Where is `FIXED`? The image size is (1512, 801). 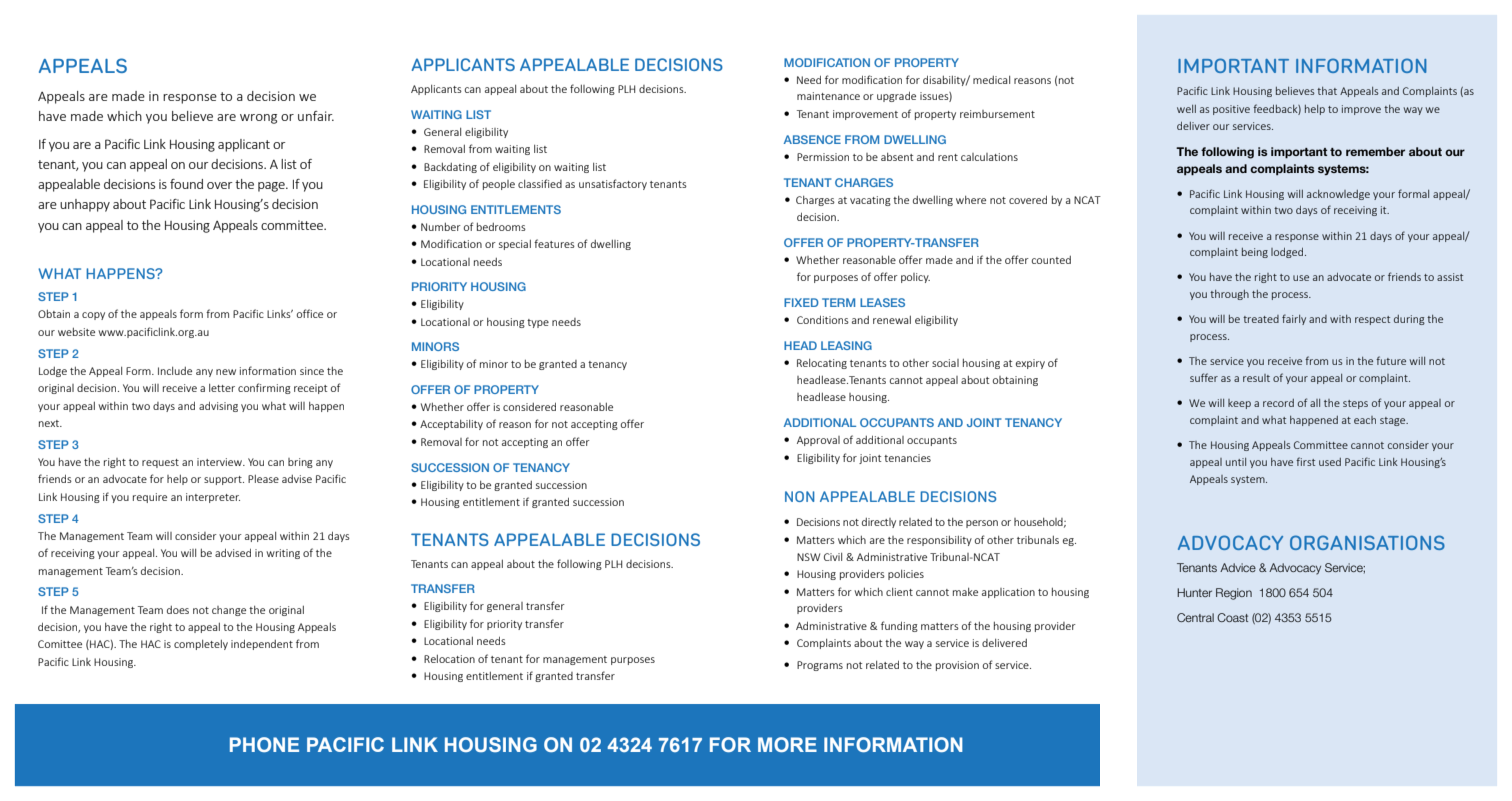 FIXED is located at coordinates (801, 302).
